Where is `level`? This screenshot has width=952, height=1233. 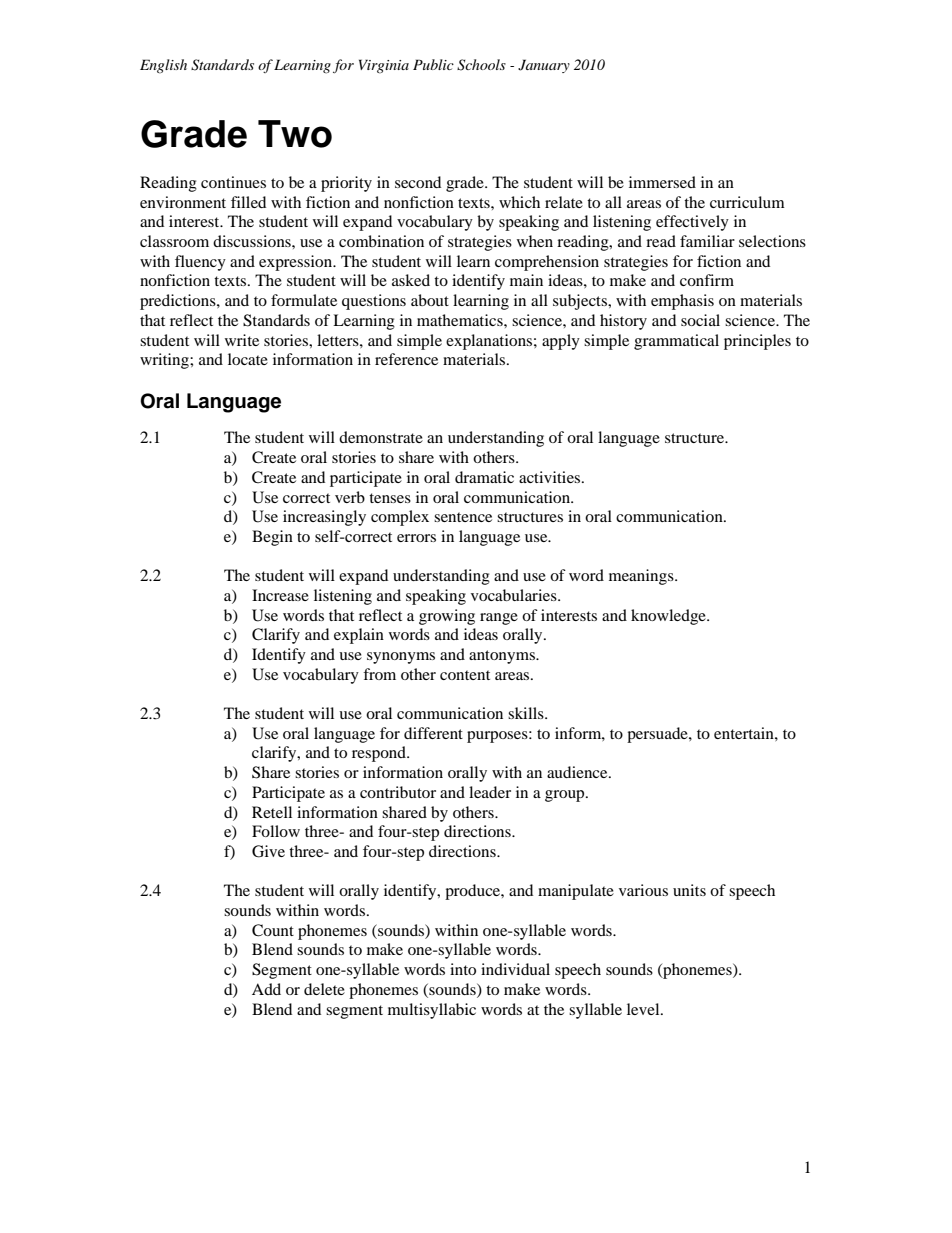
level is located at coordinates (644, 1009).
